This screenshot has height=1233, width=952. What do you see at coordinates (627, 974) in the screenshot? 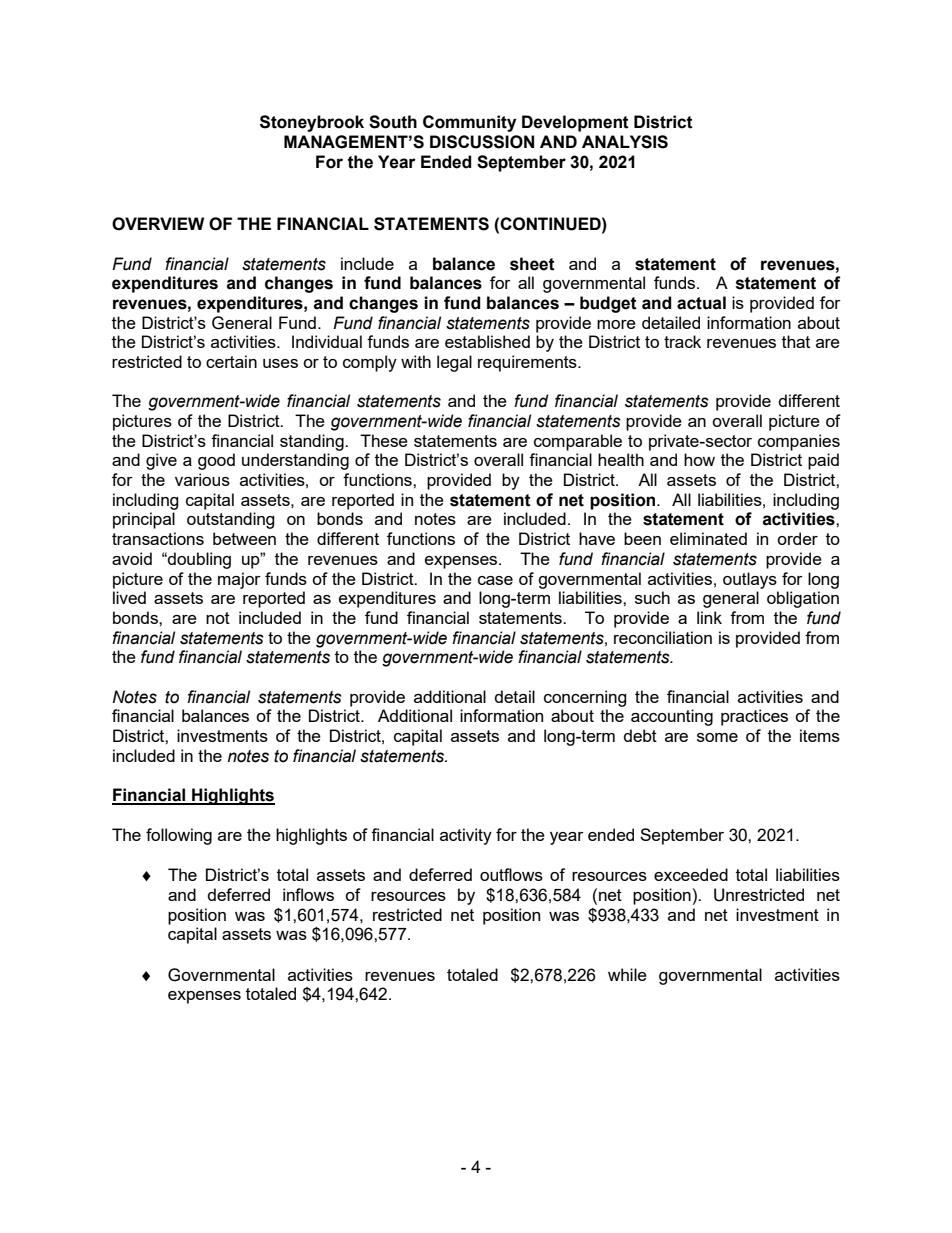
I see `while` at bounding box center [627, 974].
